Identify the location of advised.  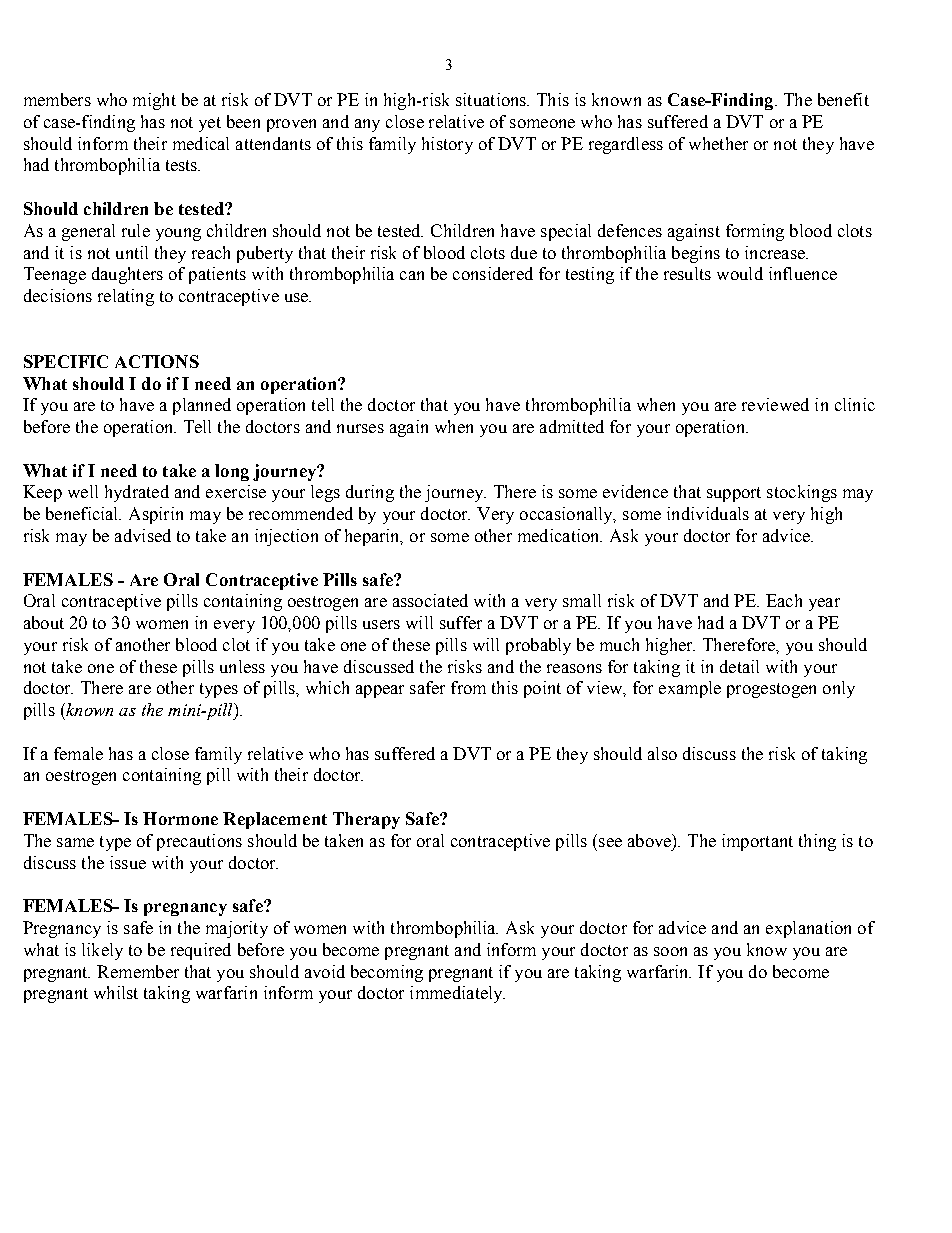
(143, 535).
